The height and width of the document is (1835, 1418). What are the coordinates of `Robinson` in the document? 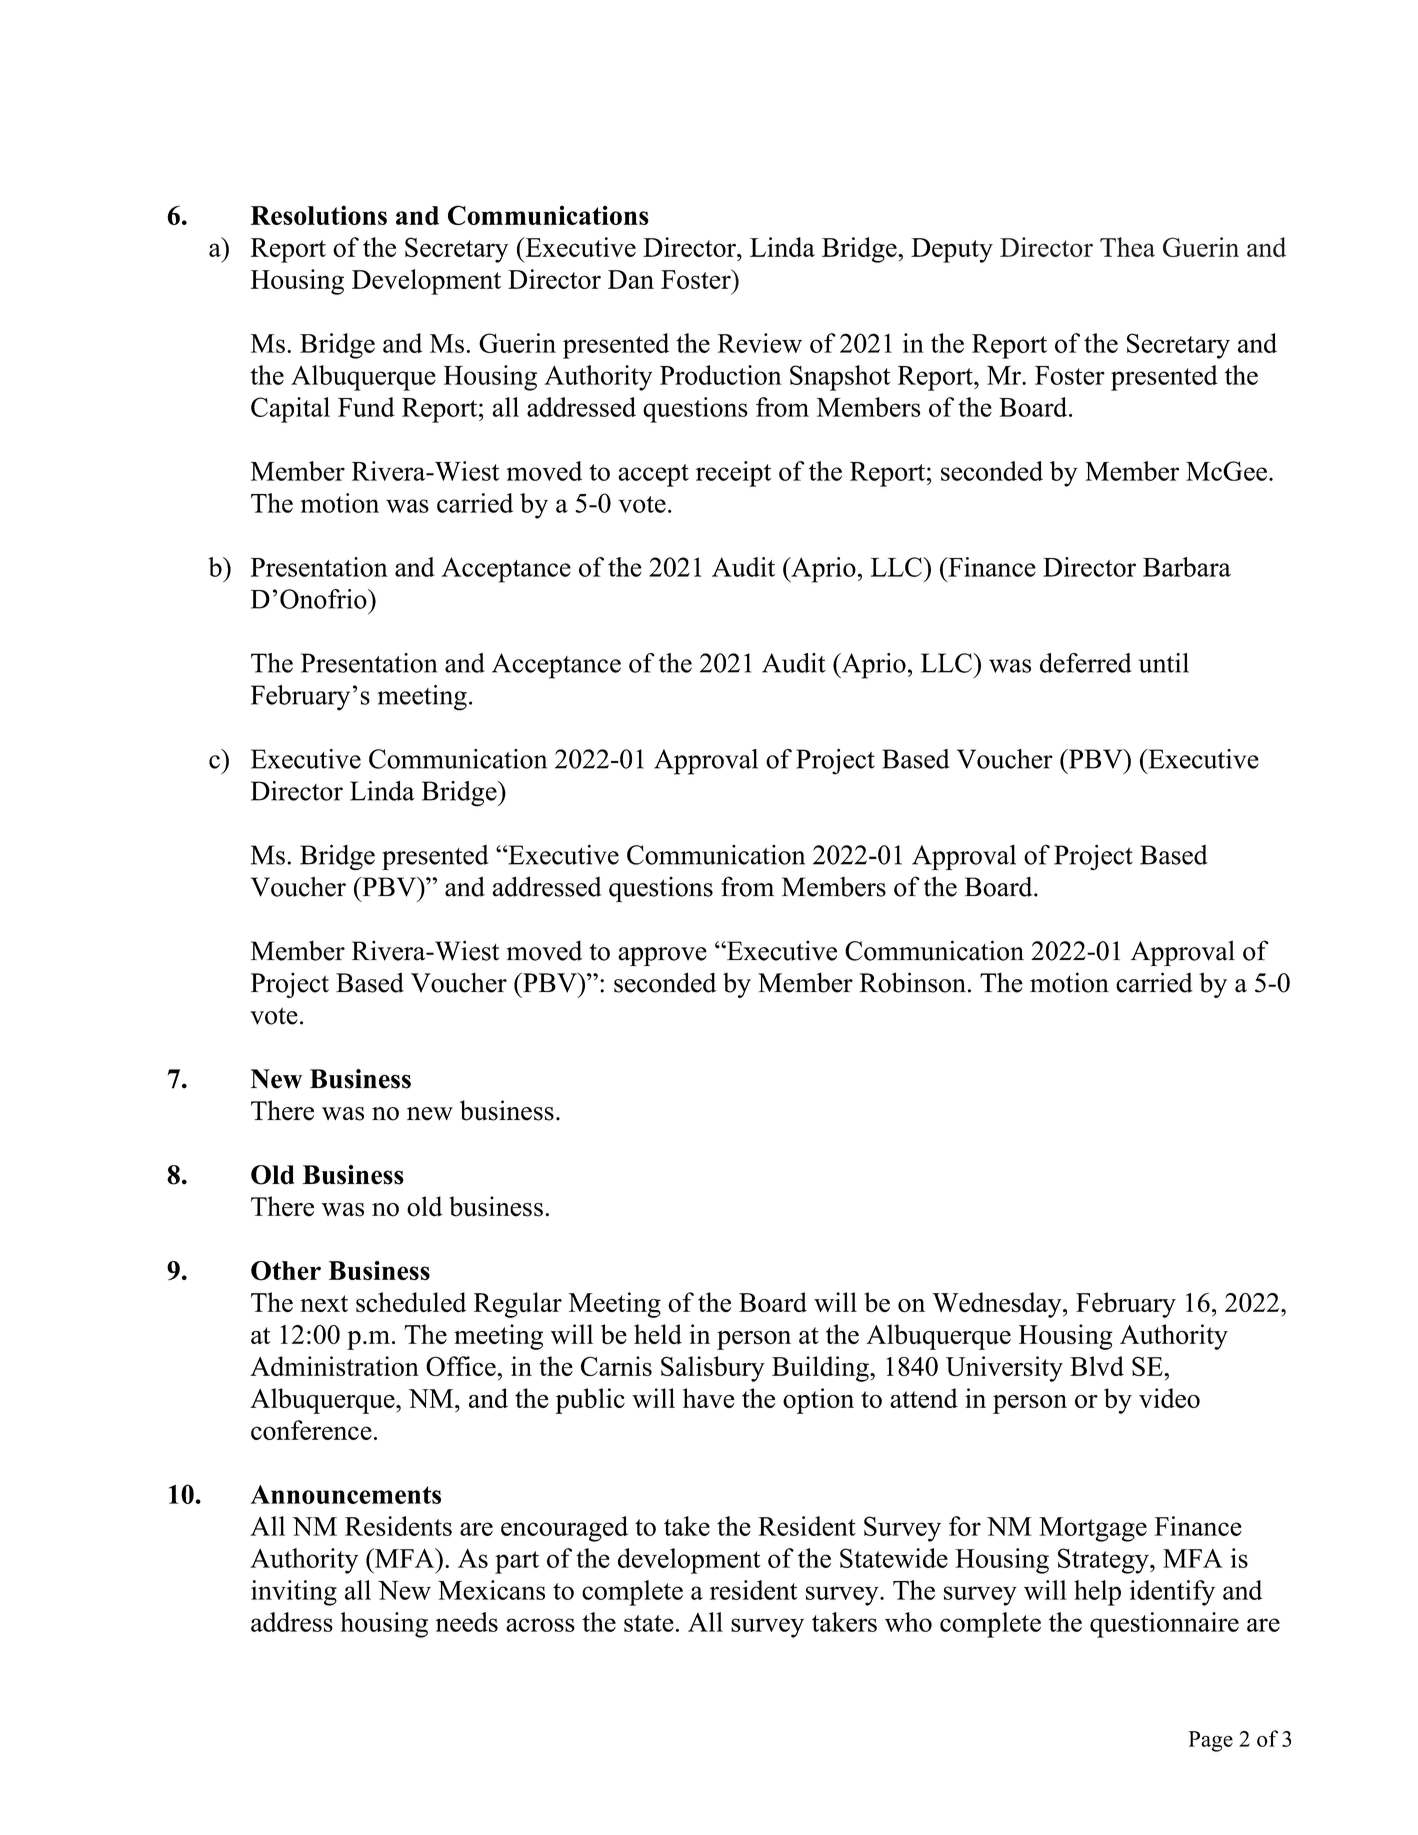 It's located at (912, 982).
